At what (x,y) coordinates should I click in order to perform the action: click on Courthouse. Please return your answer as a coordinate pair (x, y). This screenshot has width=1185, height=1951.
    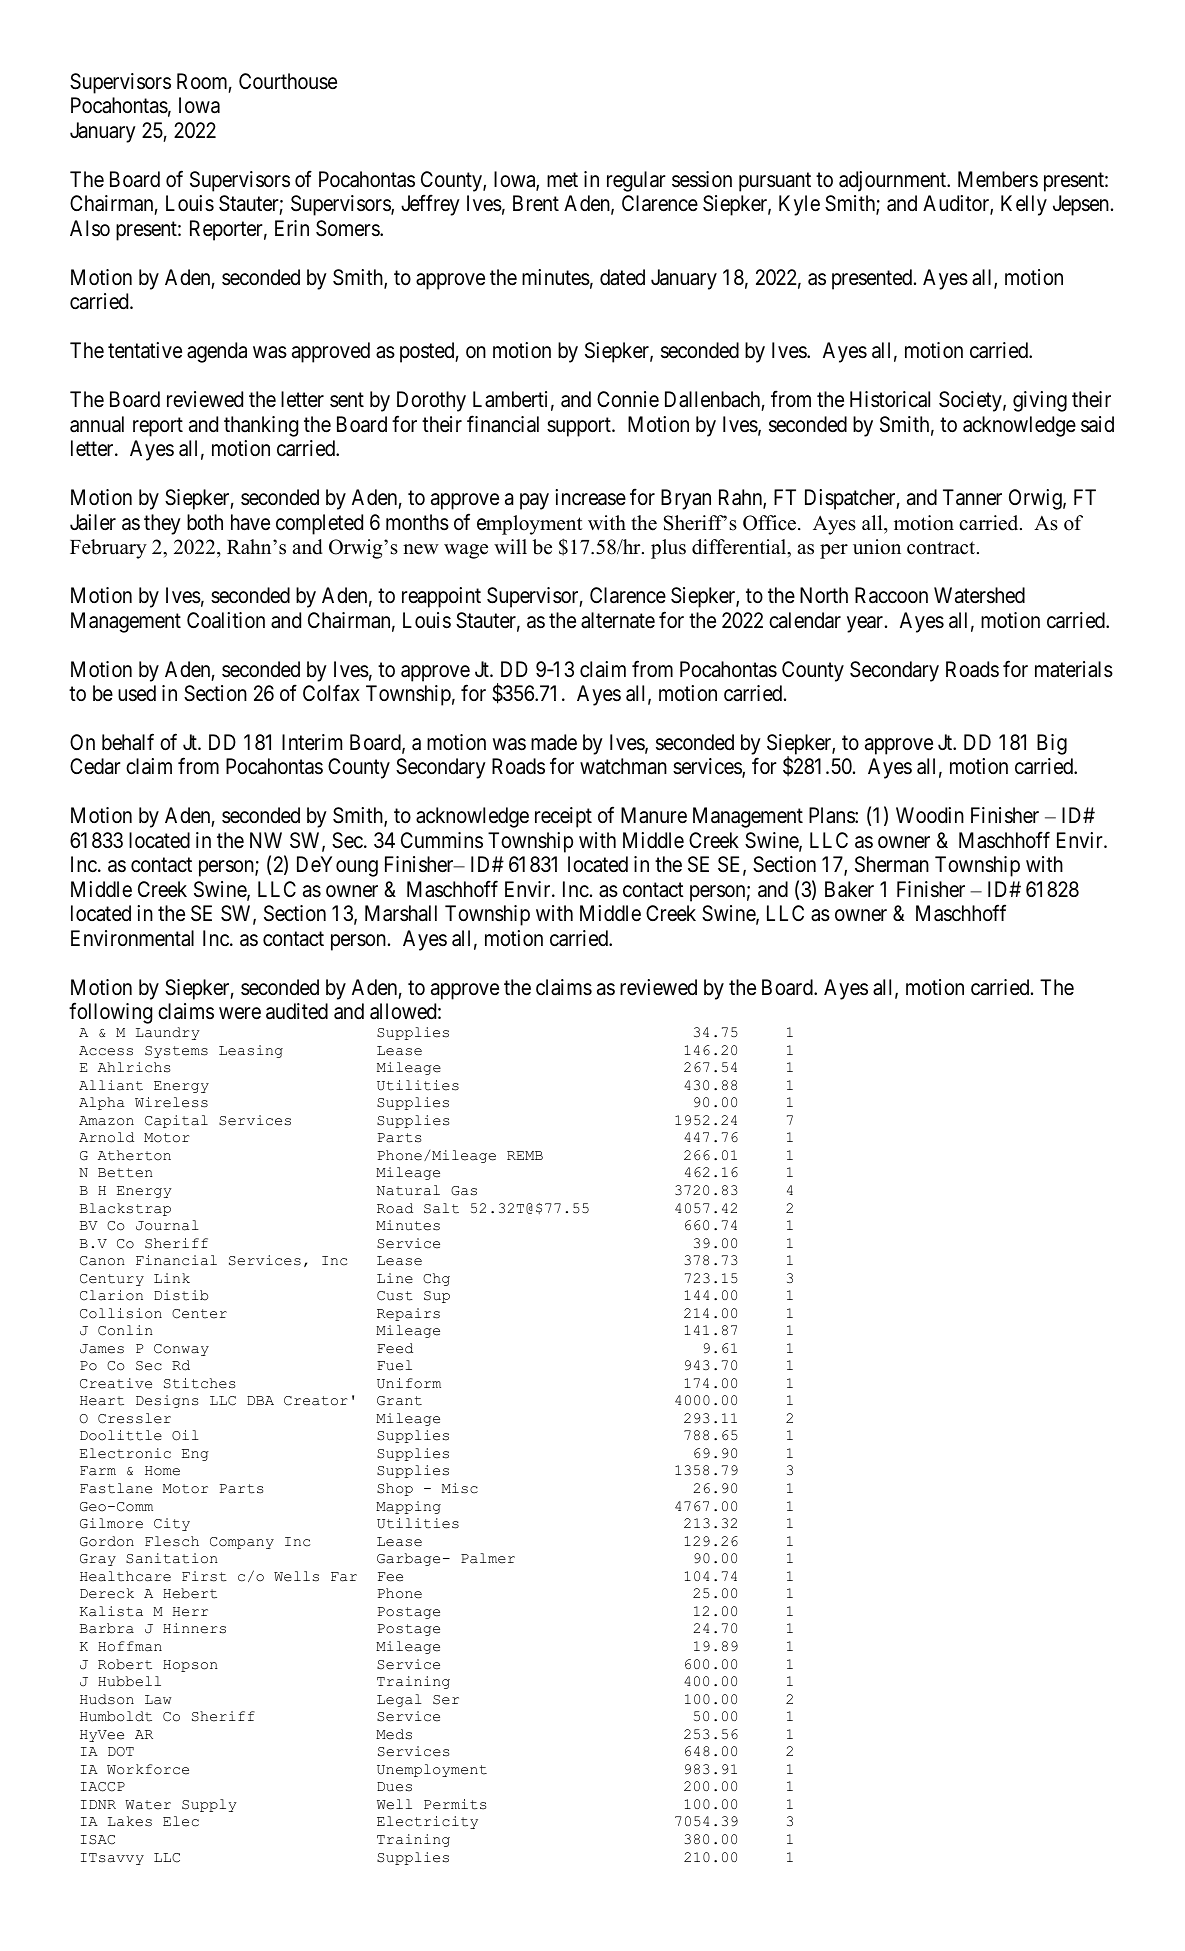
    Looking at the image, I should click on (288, 81).
